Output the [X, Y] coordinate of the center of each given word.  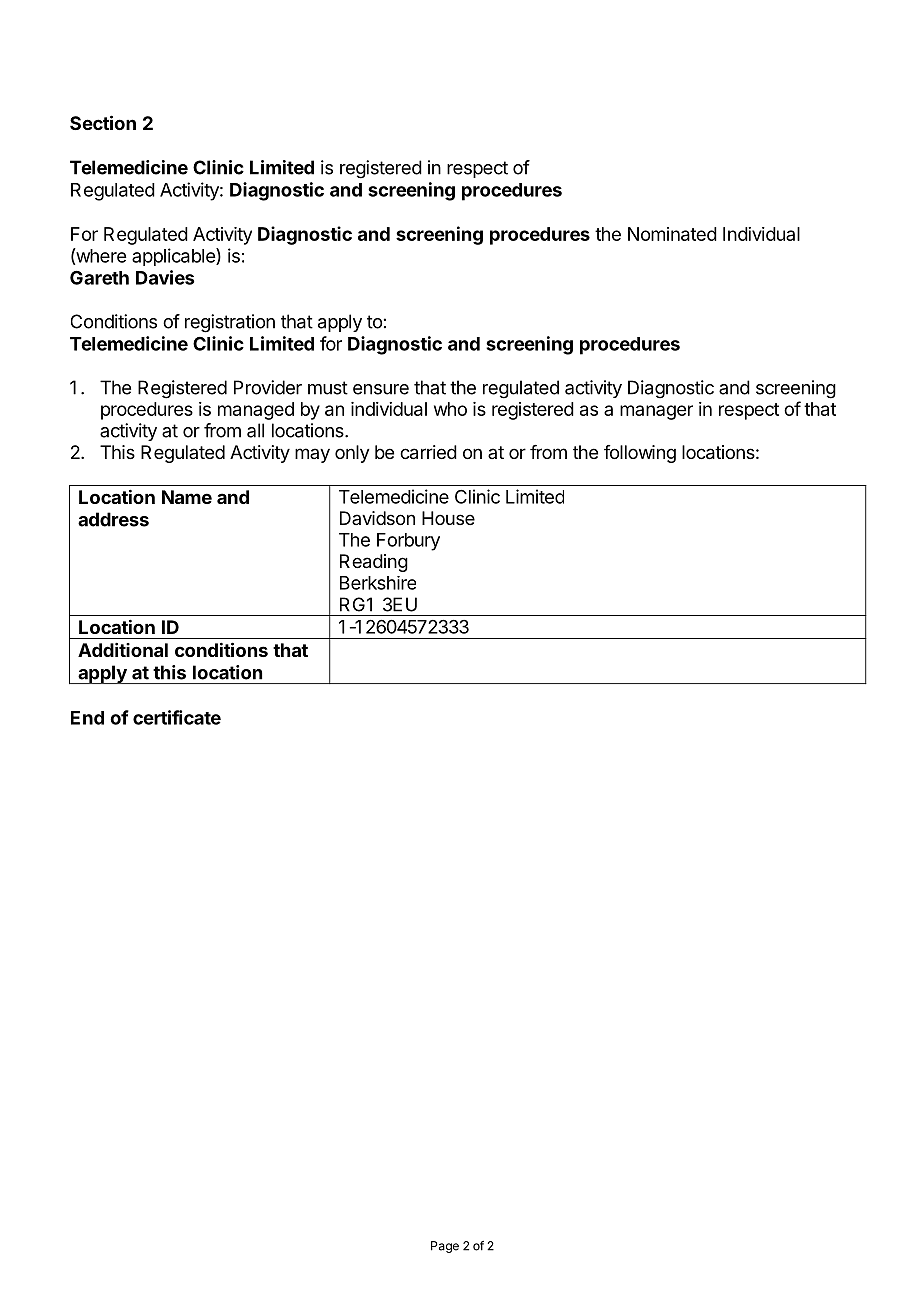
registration [230, 323]
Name [187, 497]
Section [103, 122]
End [87, 718]
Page [445, 1247]
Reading [374, 563]
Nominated [672, 234]
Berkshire [378, 583]
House [448, 518]
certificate [177, 717]
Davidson [377, 518]
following [640, 454]
